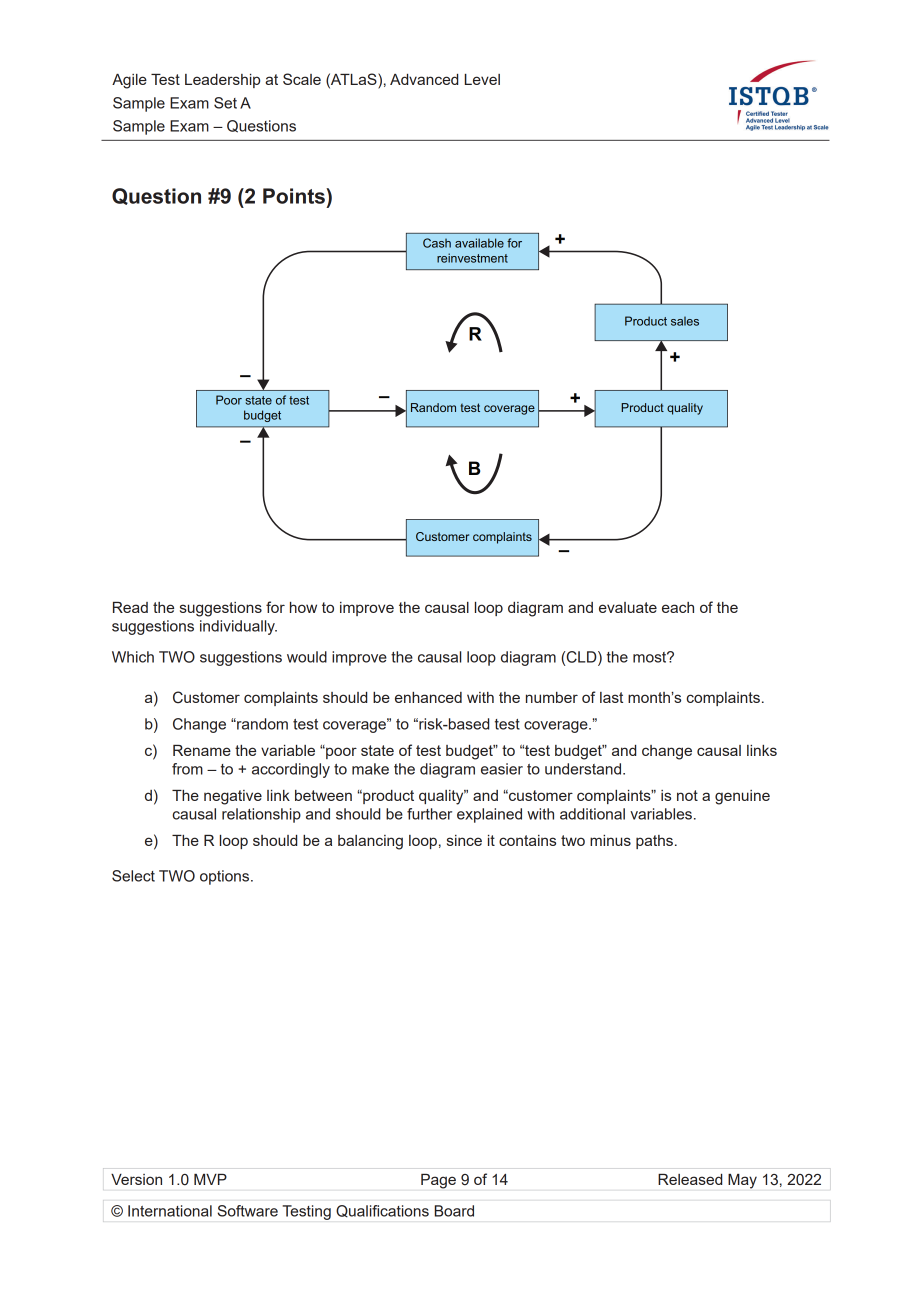 The width and height of the image is (924, 1308). What do you see at coordinates (233, 797) in the image?
I see `negative` at bounding box center [233, 797].
